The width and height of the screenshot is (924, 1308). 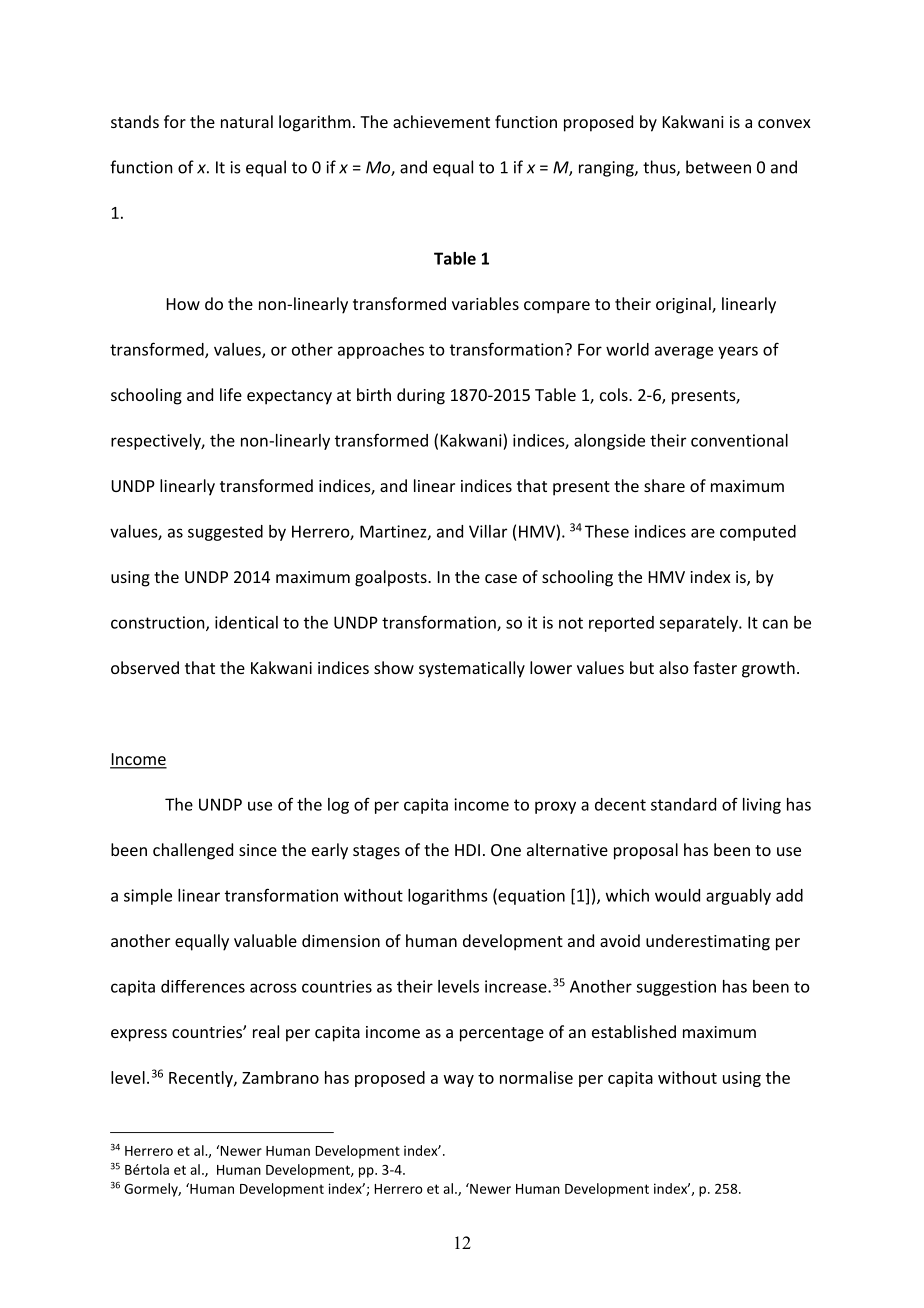 What do you see at coordinates (699, 624) in the screenshot?
I see `separately` at bounding box center [699, 624].
